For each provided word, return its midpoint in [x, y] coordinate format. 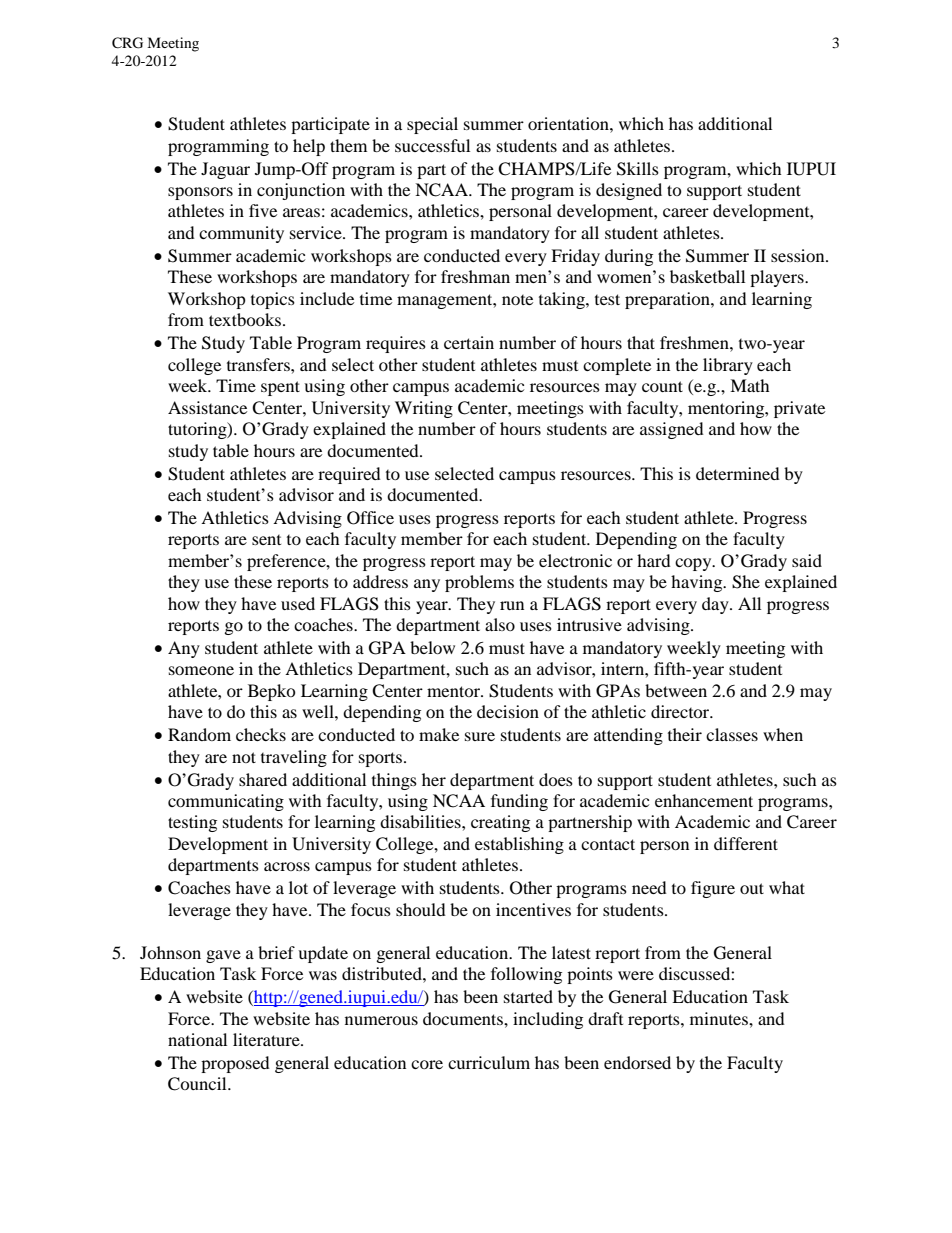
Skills [638, 169]
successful [432, 145]
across [287, 866]
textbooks [245, 319]
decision [508, 711]
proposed [235, 1064]
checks [261, 734]
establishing [519, 845]
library [728, 366]
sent [266, 540]
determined [738, 473]
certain [469, 342]
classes [732, 734]
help [309, 147]
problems [479, 583]
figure [713, 889]
